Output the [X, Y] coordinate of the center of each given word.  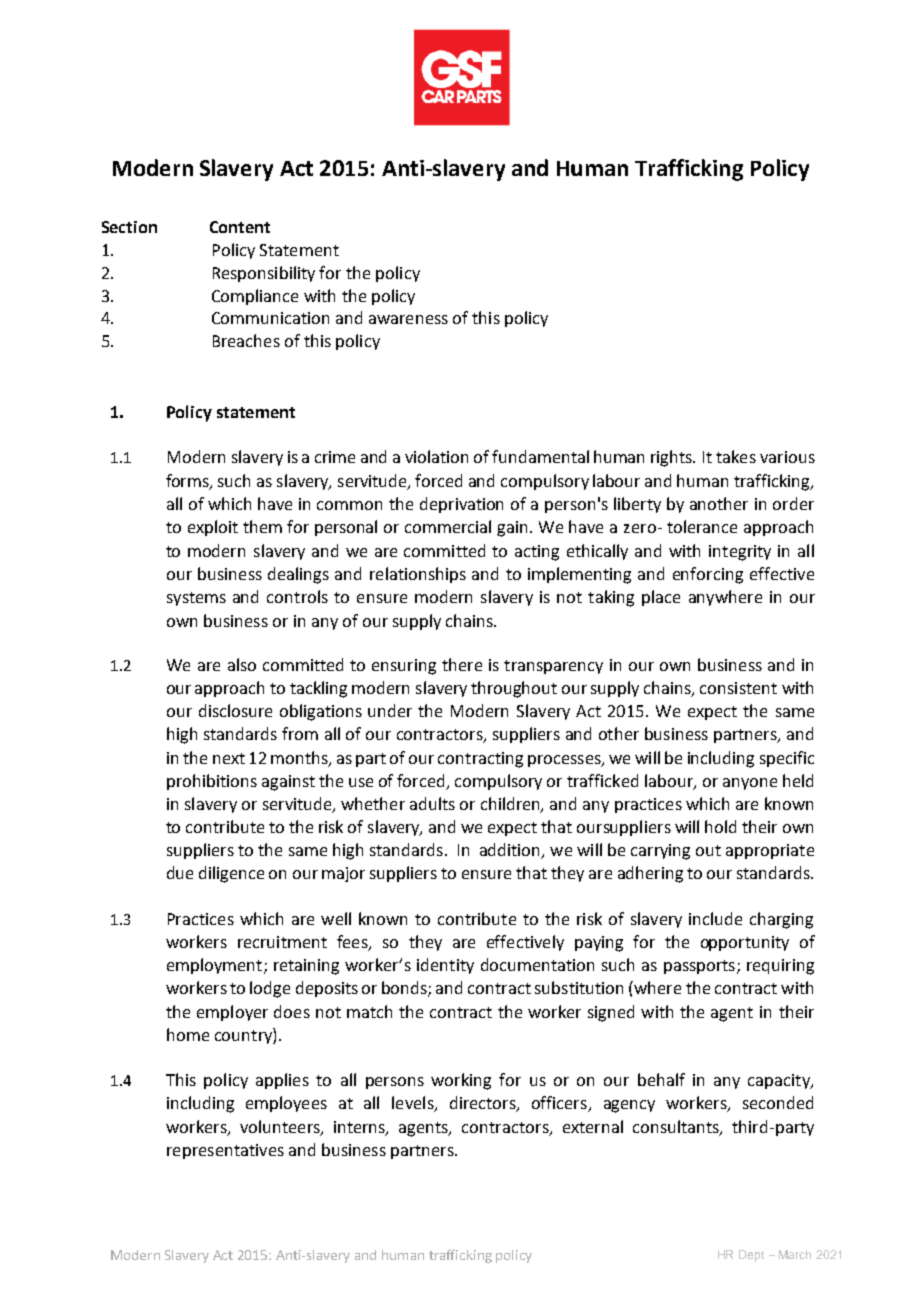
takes [736, 456]
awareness [408, 319]
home [188, 1034]
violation [436, 456]
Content [240, 227]
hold [720, 826]
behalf [661, 1079]
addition [511, 851]
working [461, 1081]
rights [673, 458]
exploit [213, 528]
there [462, 664]
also [242, 664]
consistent [738, 688]
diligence [231, 874]
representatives [225, 1151]
